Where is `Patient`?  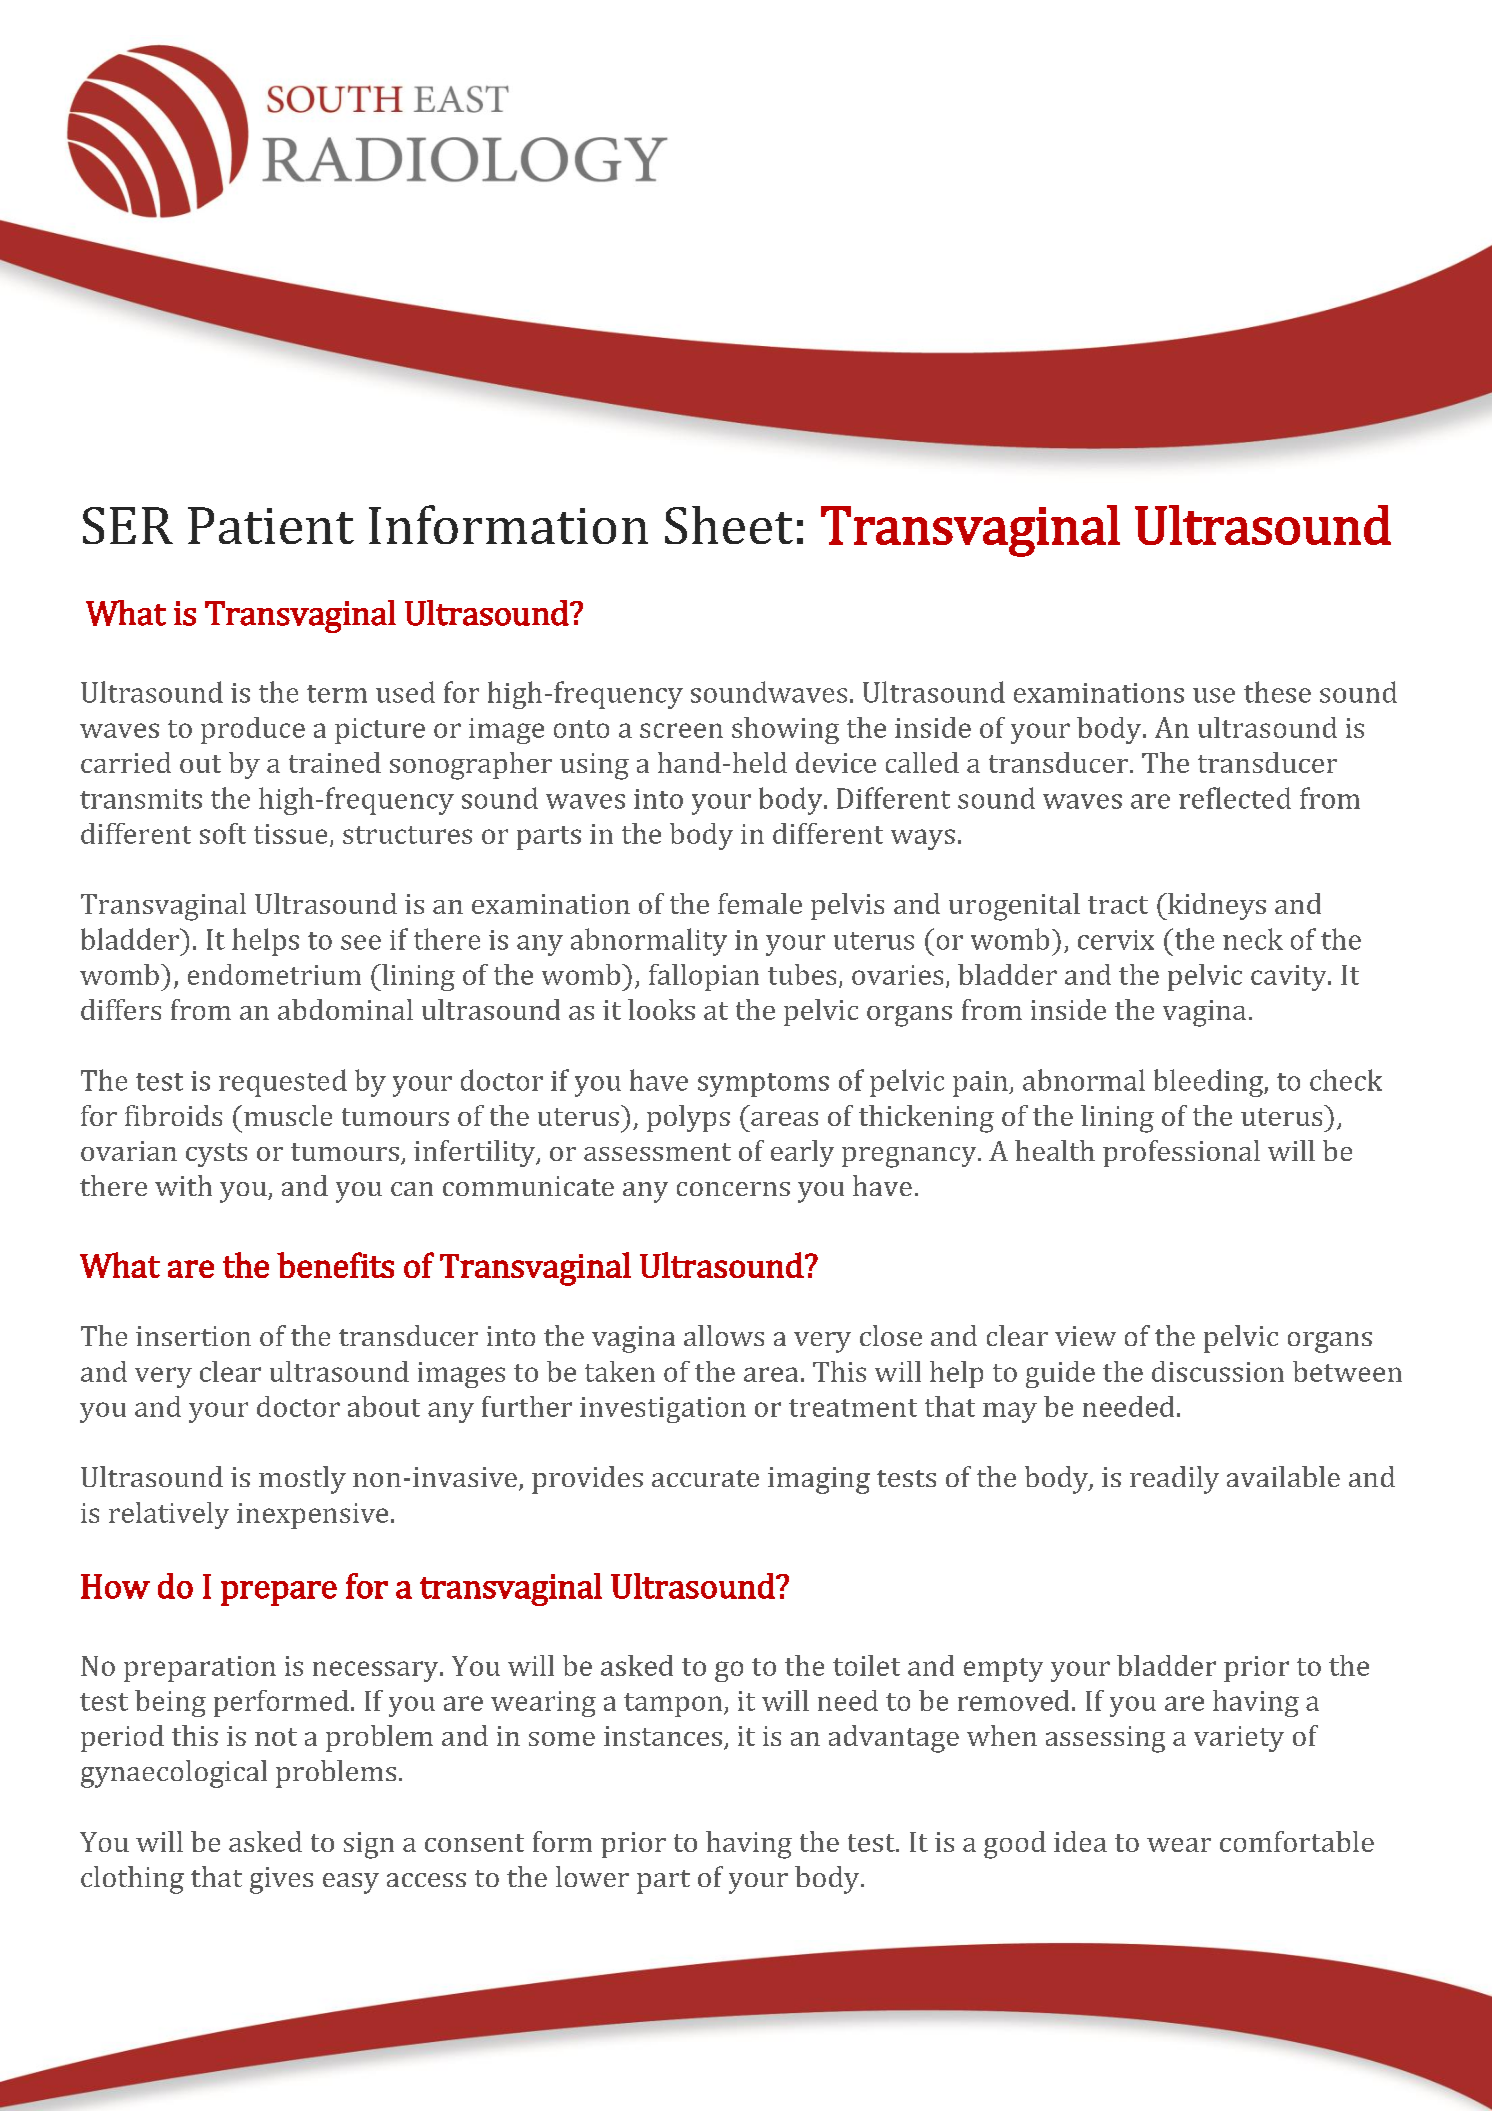 Patient is located at coordinates (271, 525).
